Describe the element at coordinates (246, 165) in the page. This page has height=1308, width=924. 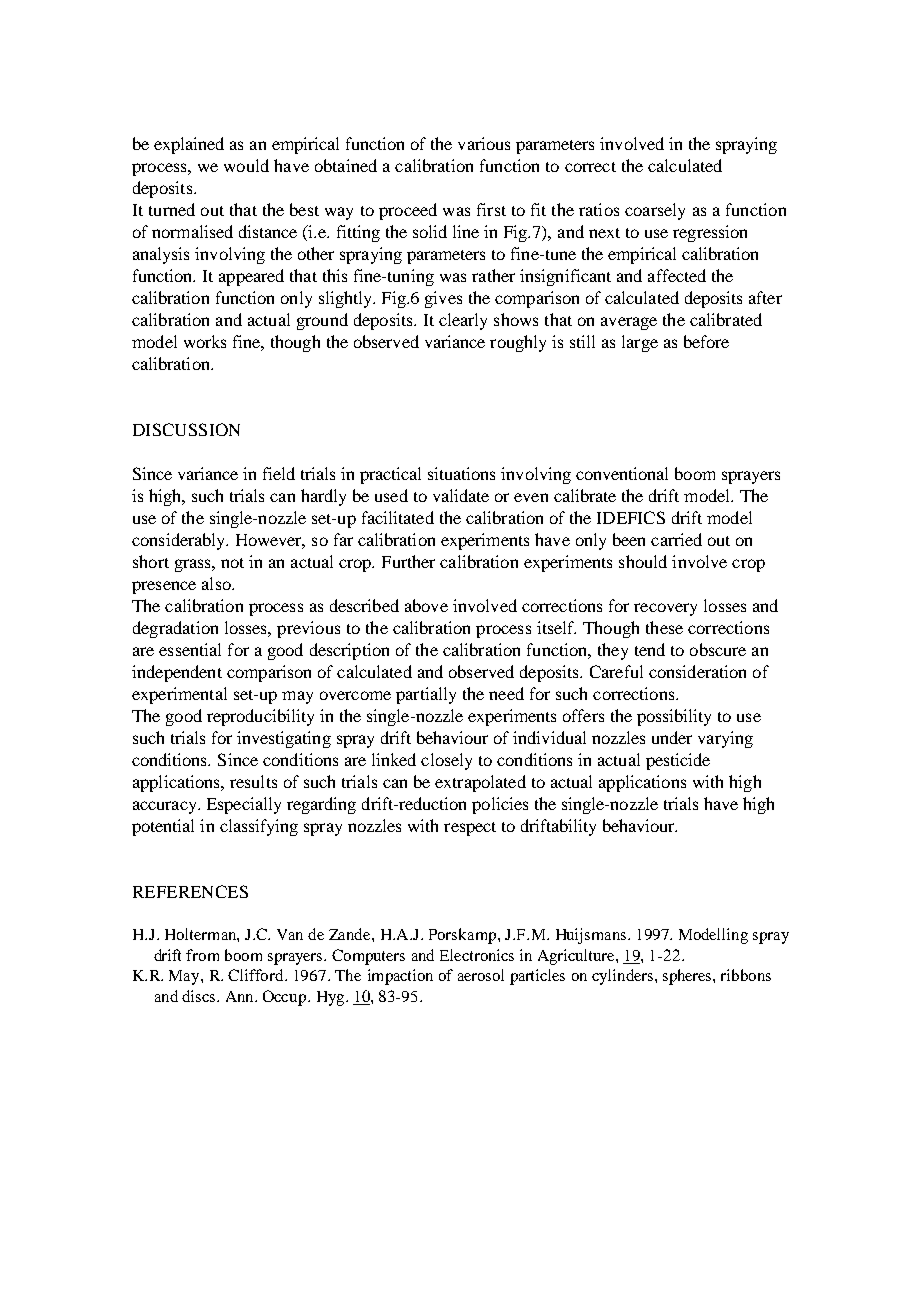
I see `would` at that location.
